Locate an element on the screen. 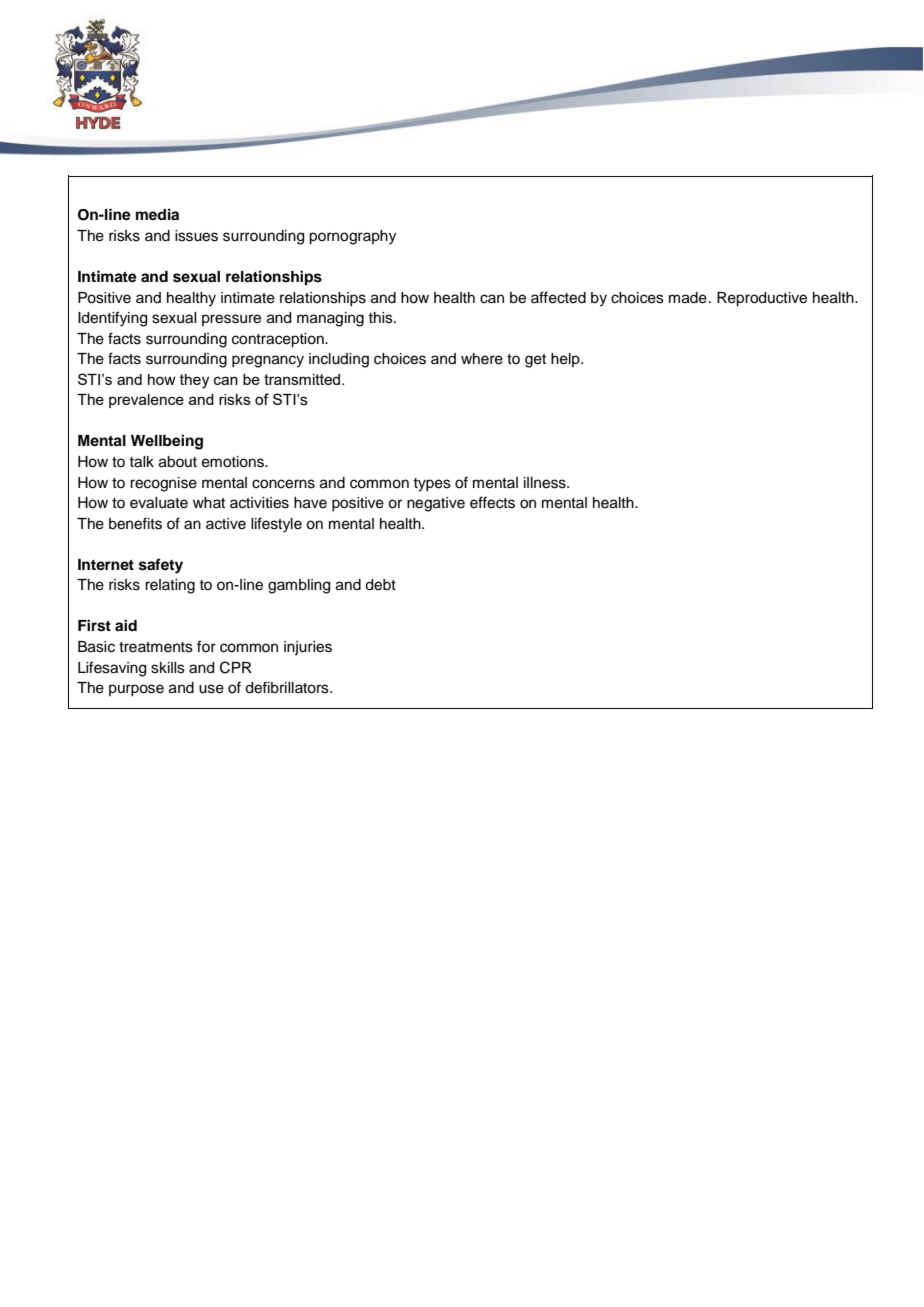 This screenshot has height=1307, width=924. illness is located at coordinates (546, 483).
